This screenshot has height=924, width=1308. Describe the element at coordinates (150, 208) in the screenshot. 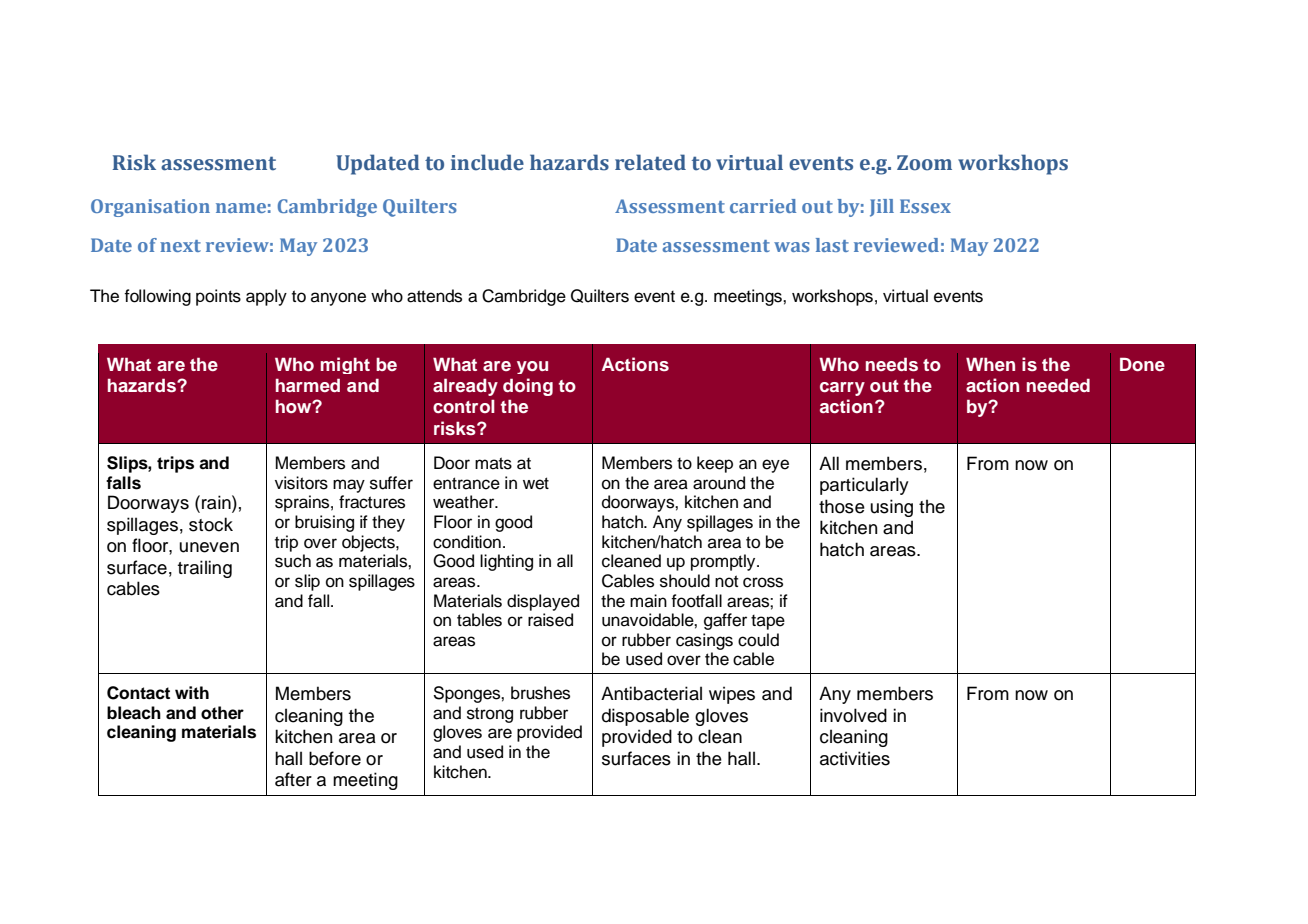

I see `Organisation` at that location.
